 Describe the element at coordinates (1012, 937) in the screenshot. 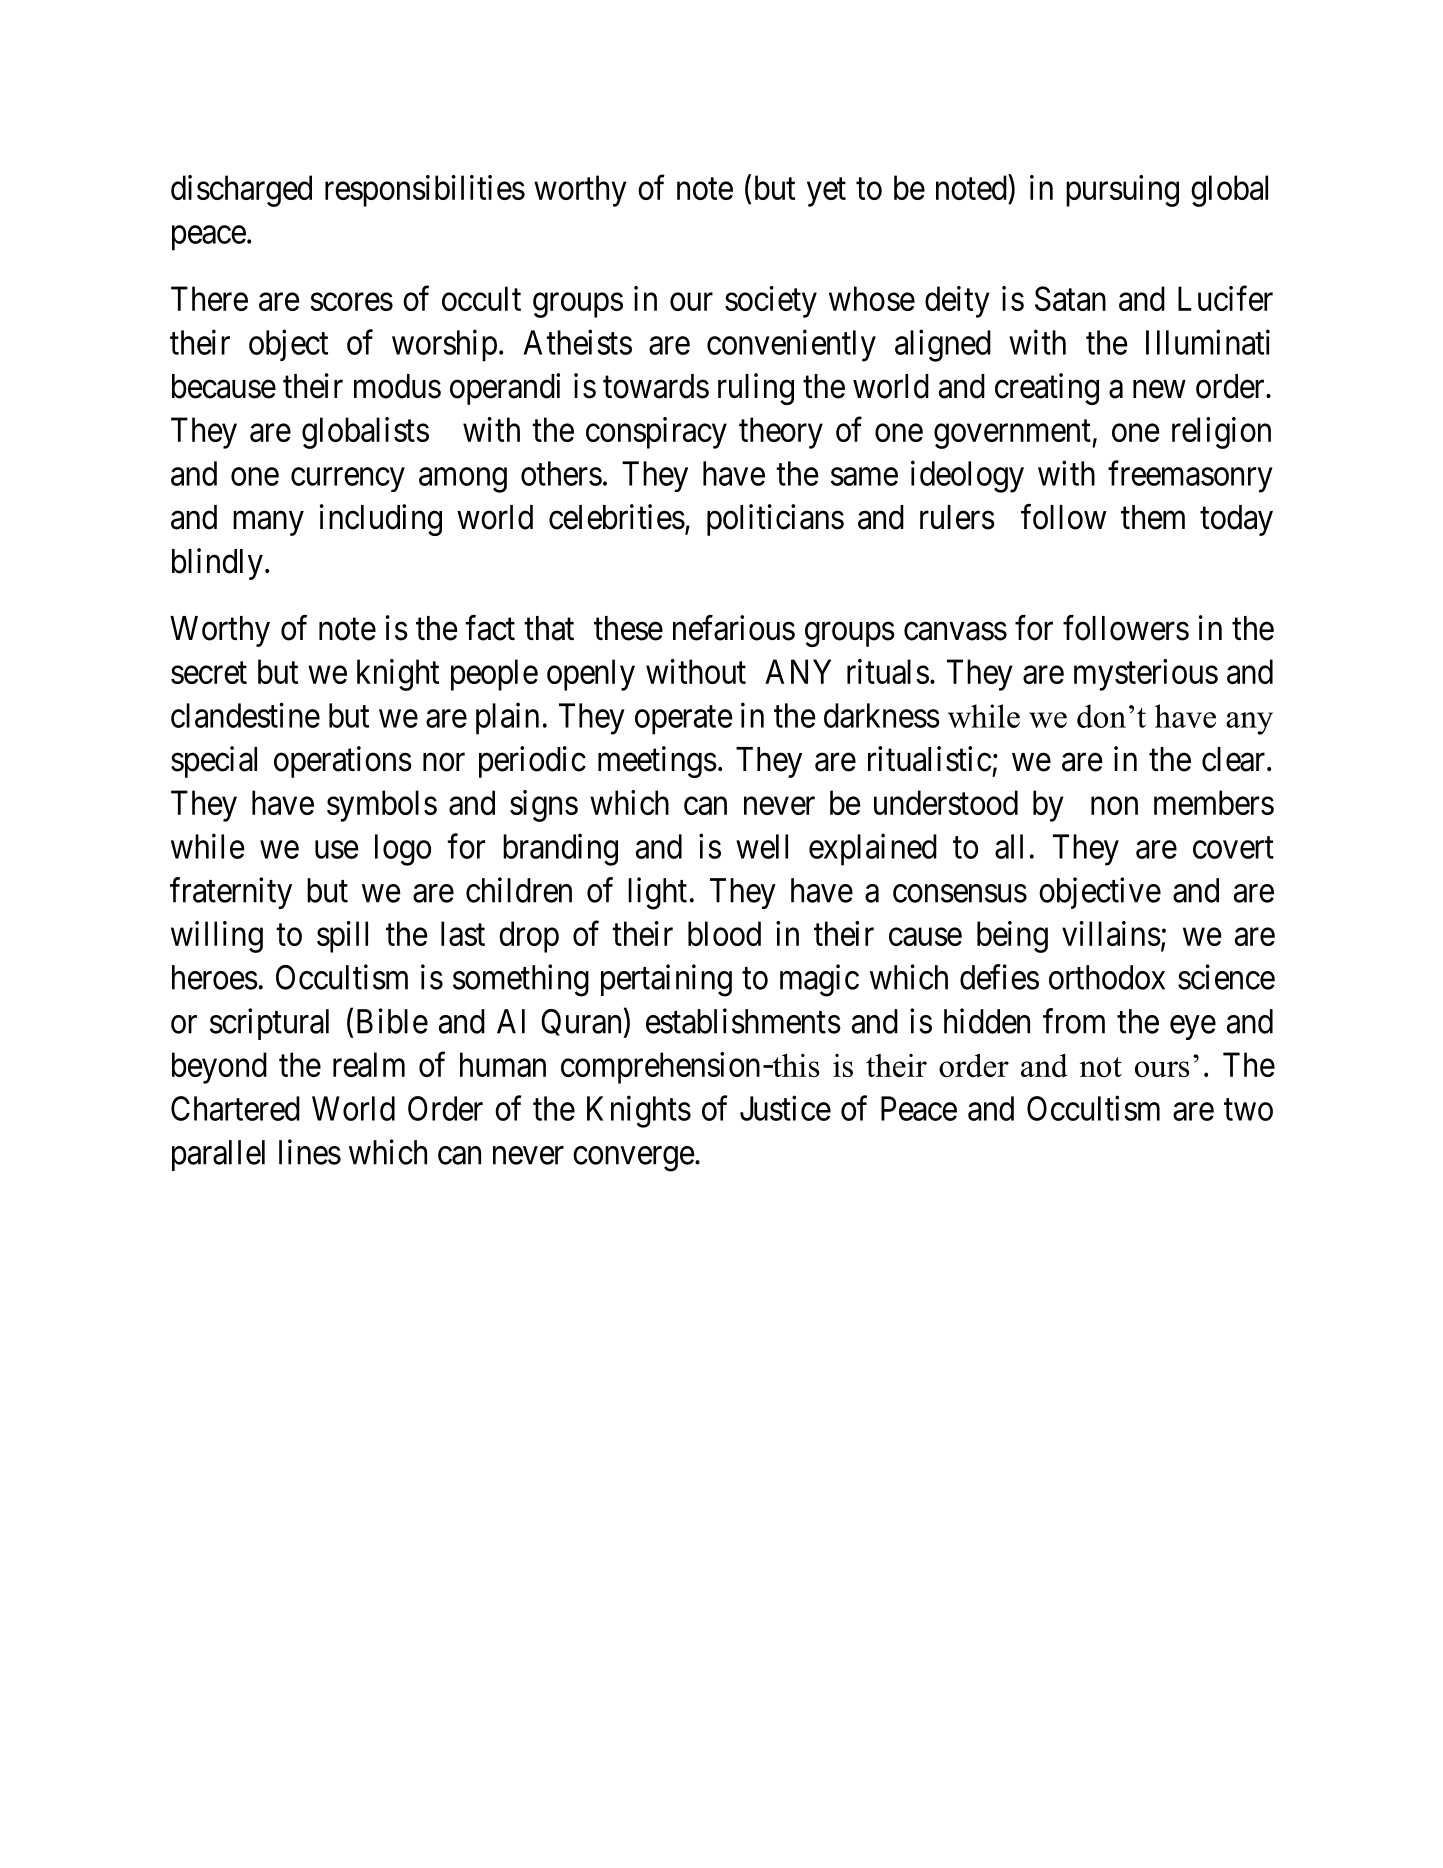

I see `being` at that location.
